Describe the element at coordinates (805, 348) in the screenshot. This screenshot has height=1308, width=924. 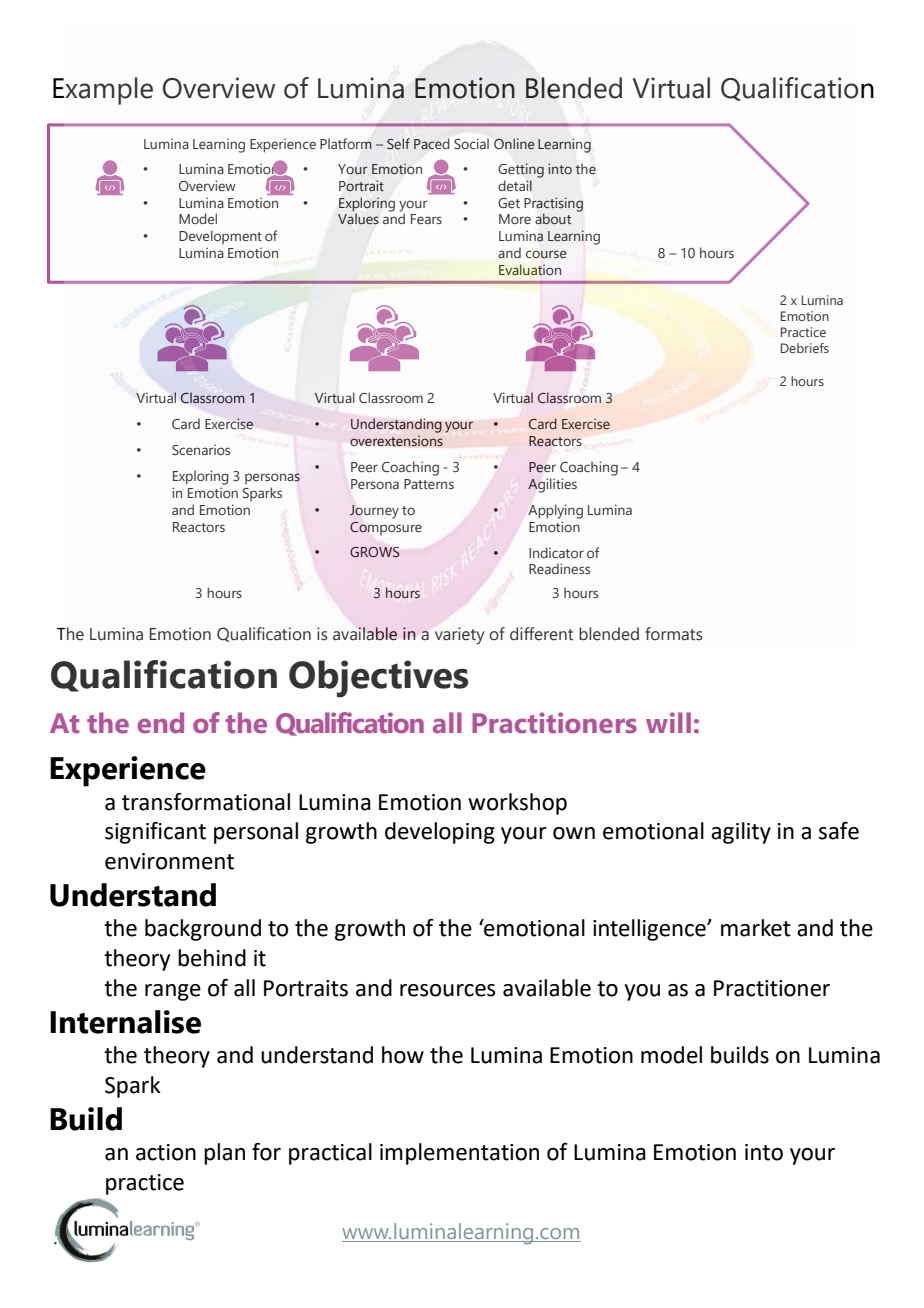
I see `Debriefs` at that location.
